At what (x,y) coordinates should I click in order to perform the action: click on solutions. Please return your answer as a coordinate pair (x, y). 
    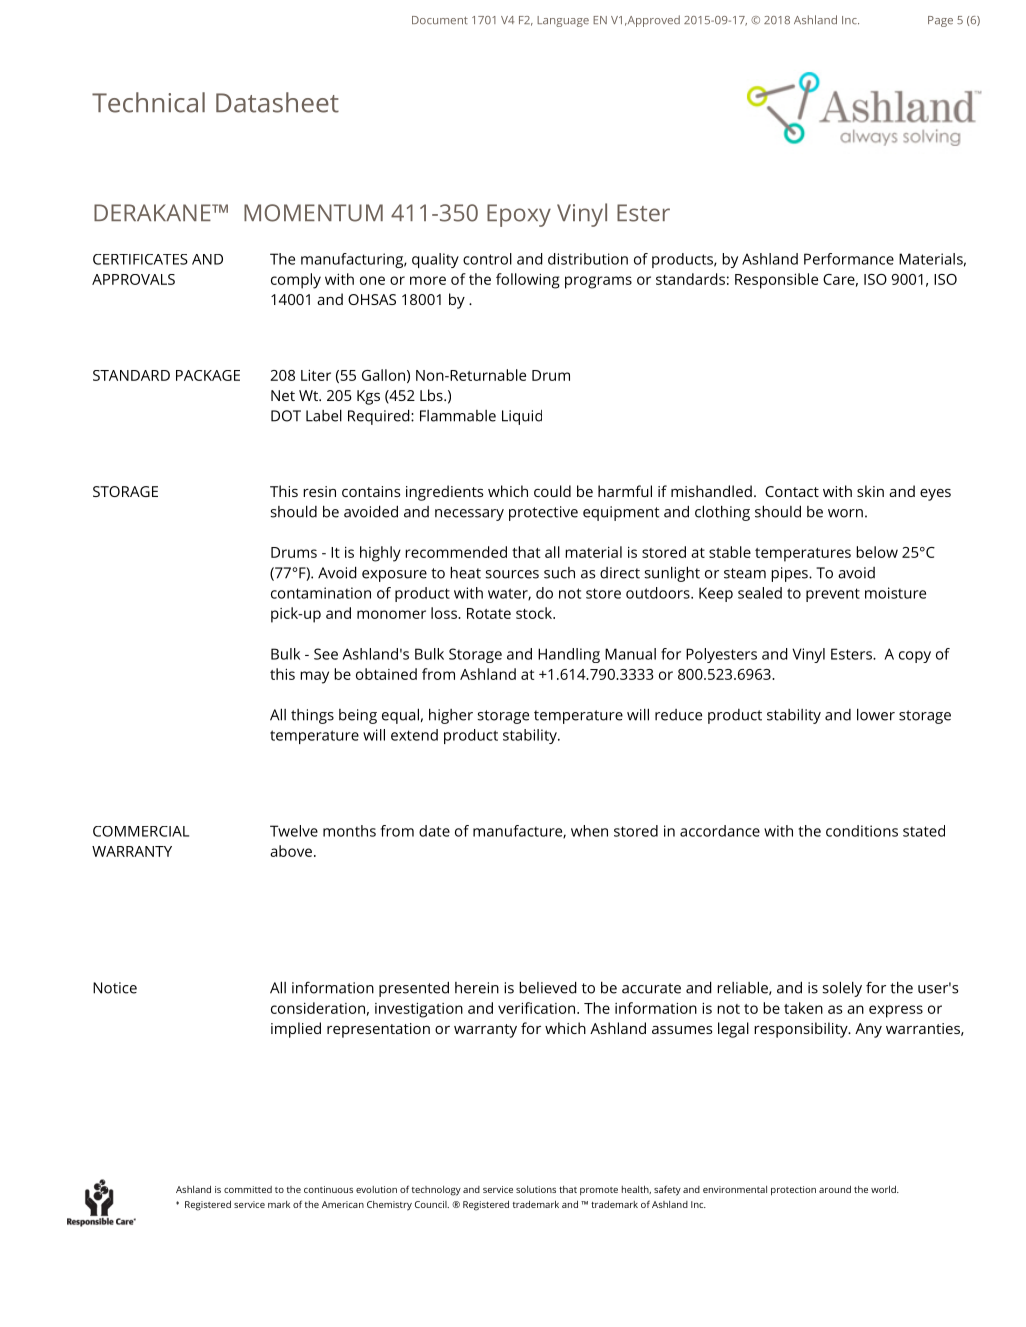
    Looking at the image, I should click on (536, 1189).
